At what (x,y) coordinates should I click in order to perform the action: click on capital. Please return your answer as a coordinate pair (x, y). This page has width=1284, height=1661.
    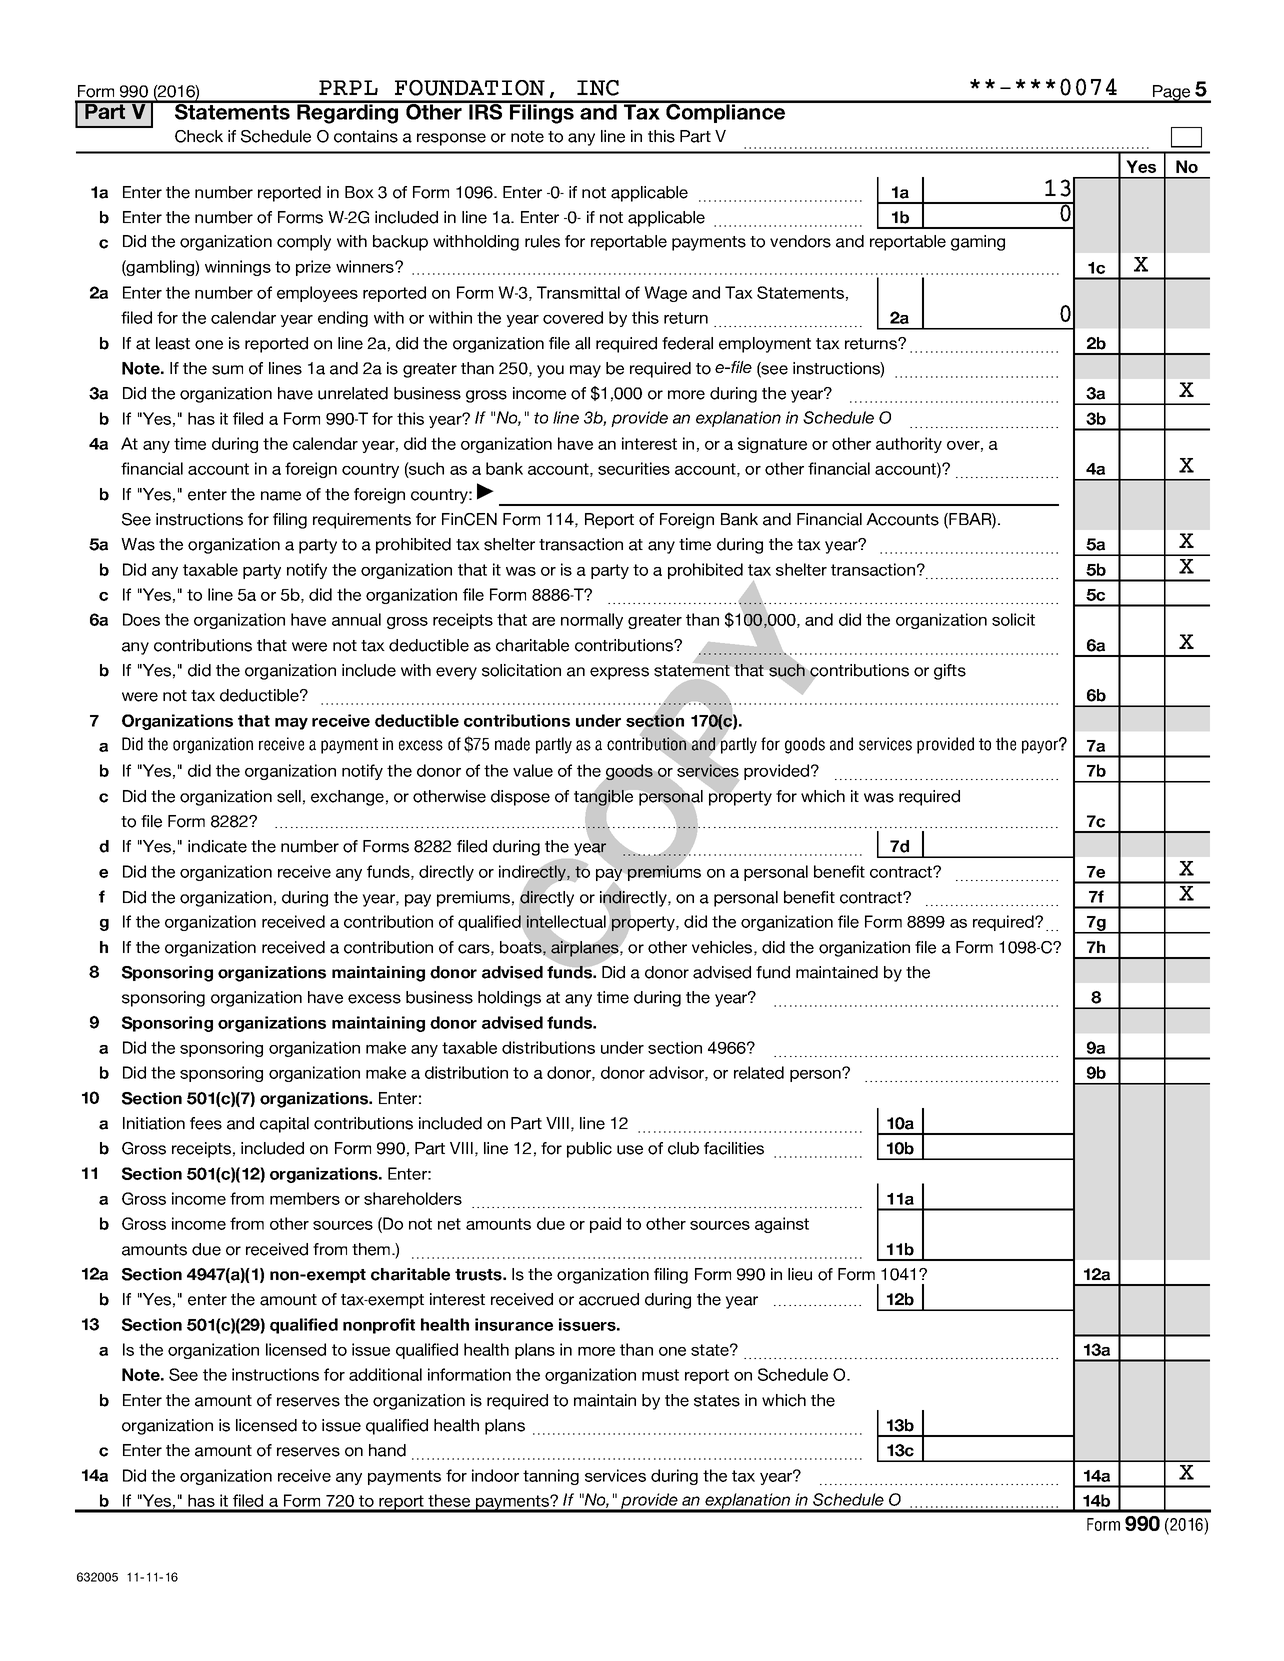
    Looking at the image, I should click on (284, 1125).
